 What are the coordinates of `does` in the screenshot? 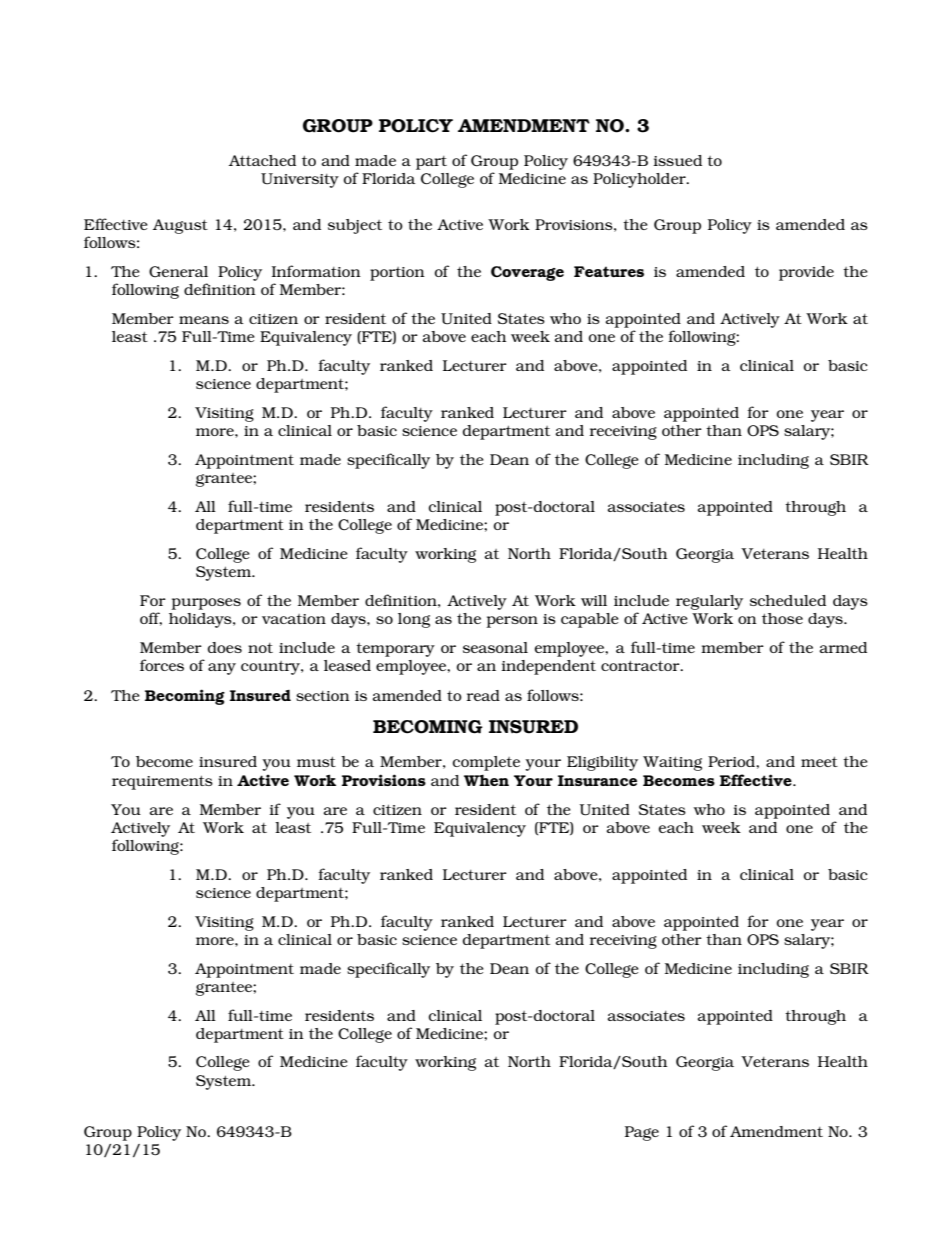 It's located at (225, 647).
